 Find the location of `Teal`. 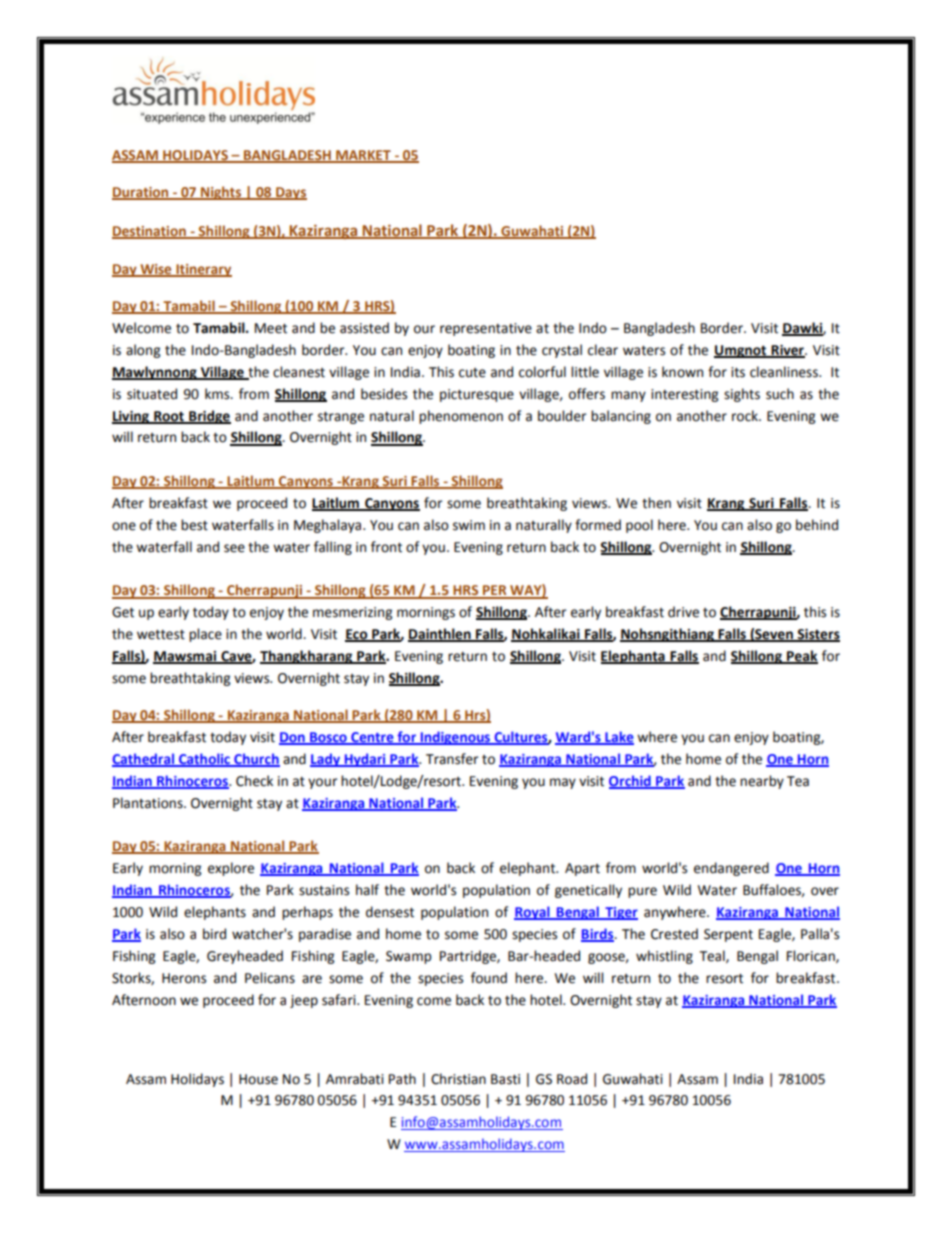

Teal is located at coordinates (713, 956).
